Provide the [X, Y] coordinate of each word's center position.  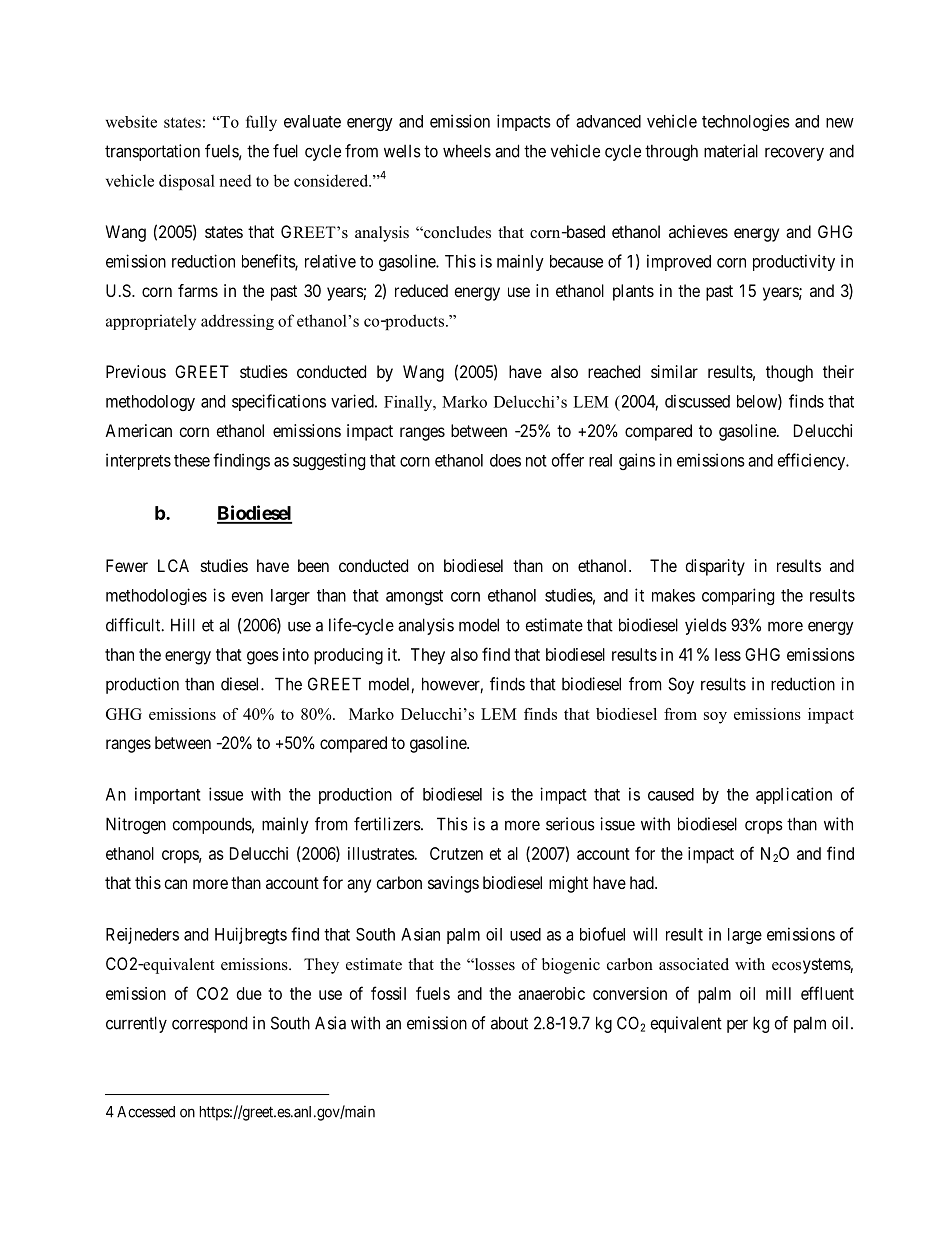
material [731, 151]
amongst [414, 597]
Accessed [146, 1112]
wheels [467, 151]
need [235, 180]
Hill [183, 625]
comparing [738, 596]
